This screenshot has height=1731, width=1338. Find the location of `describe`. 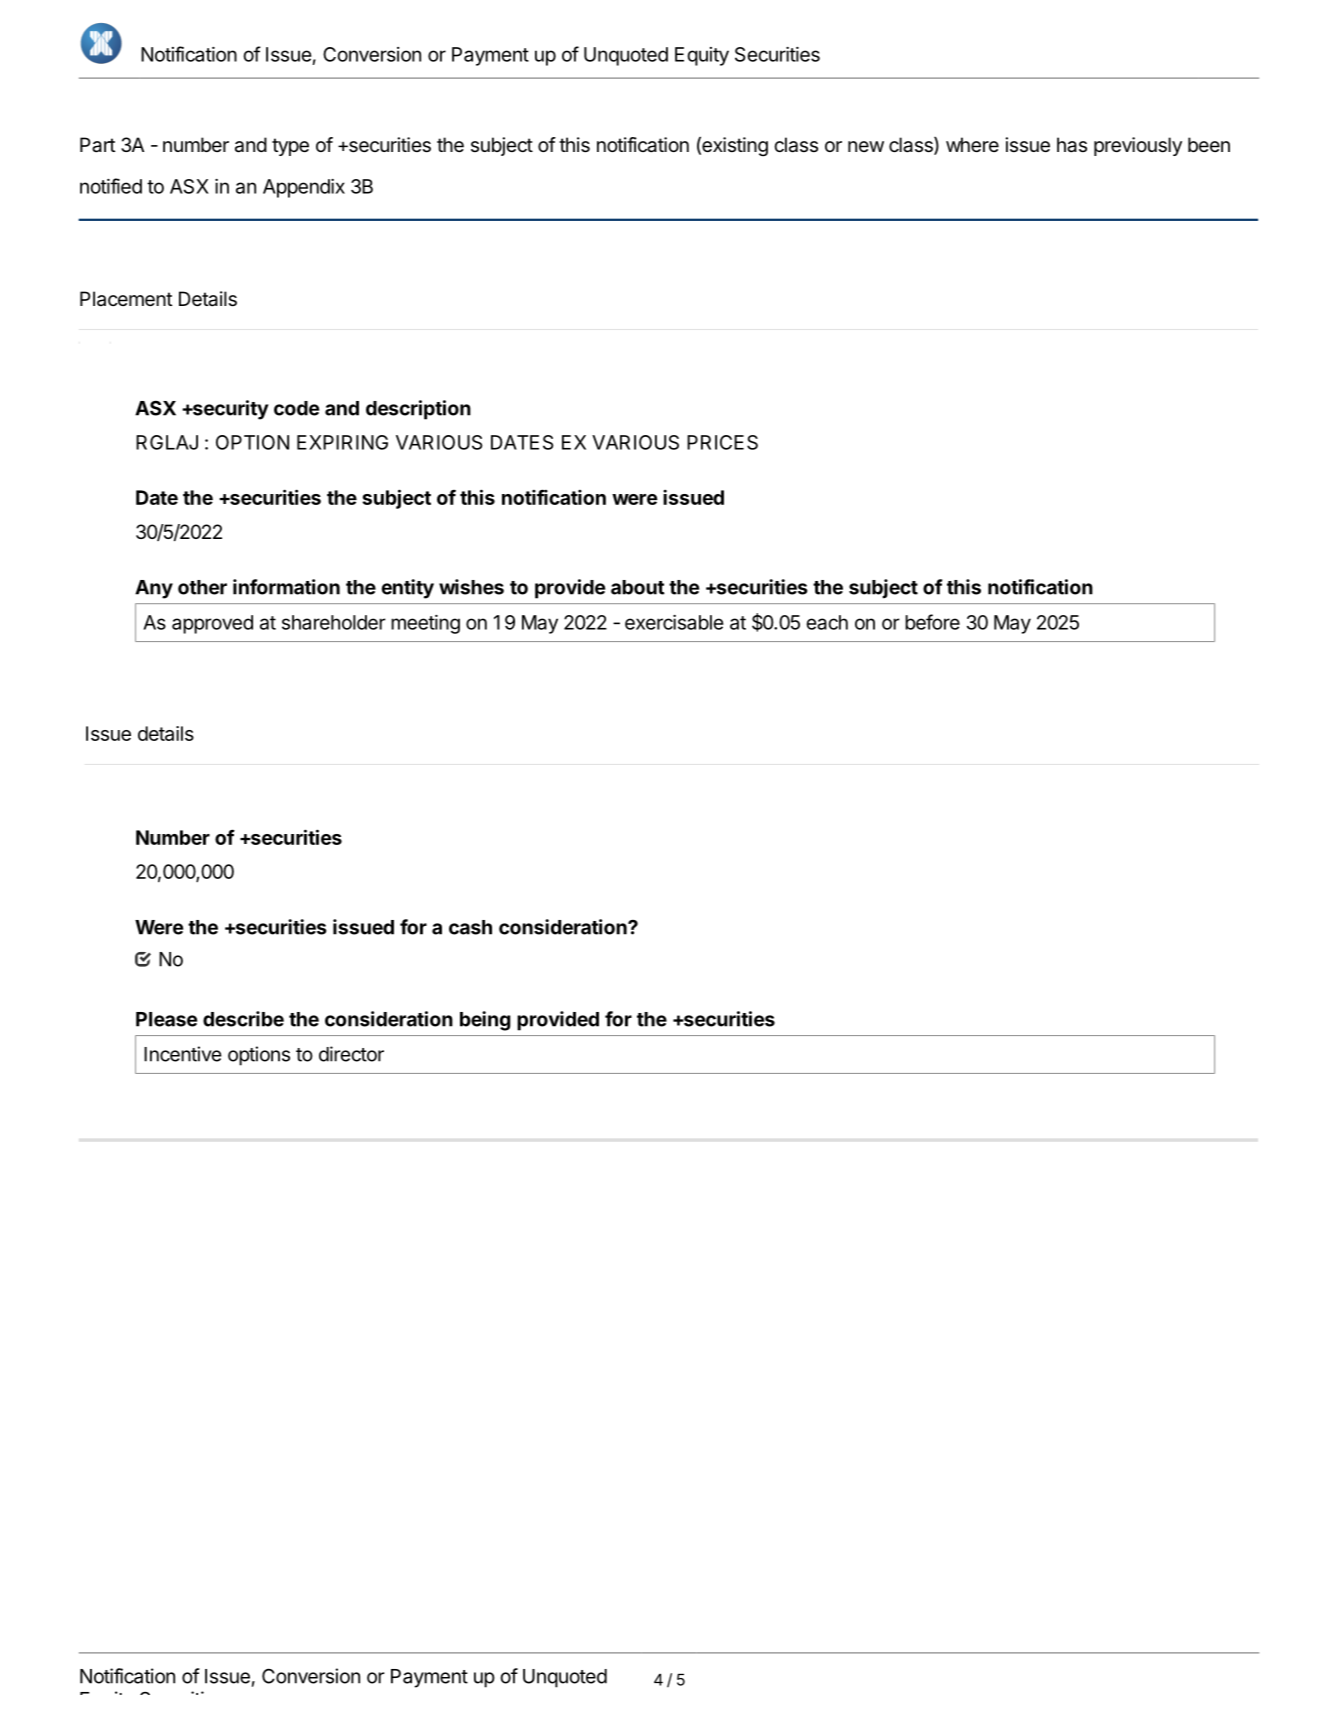

describe is located at coordinates (243, 1019).
